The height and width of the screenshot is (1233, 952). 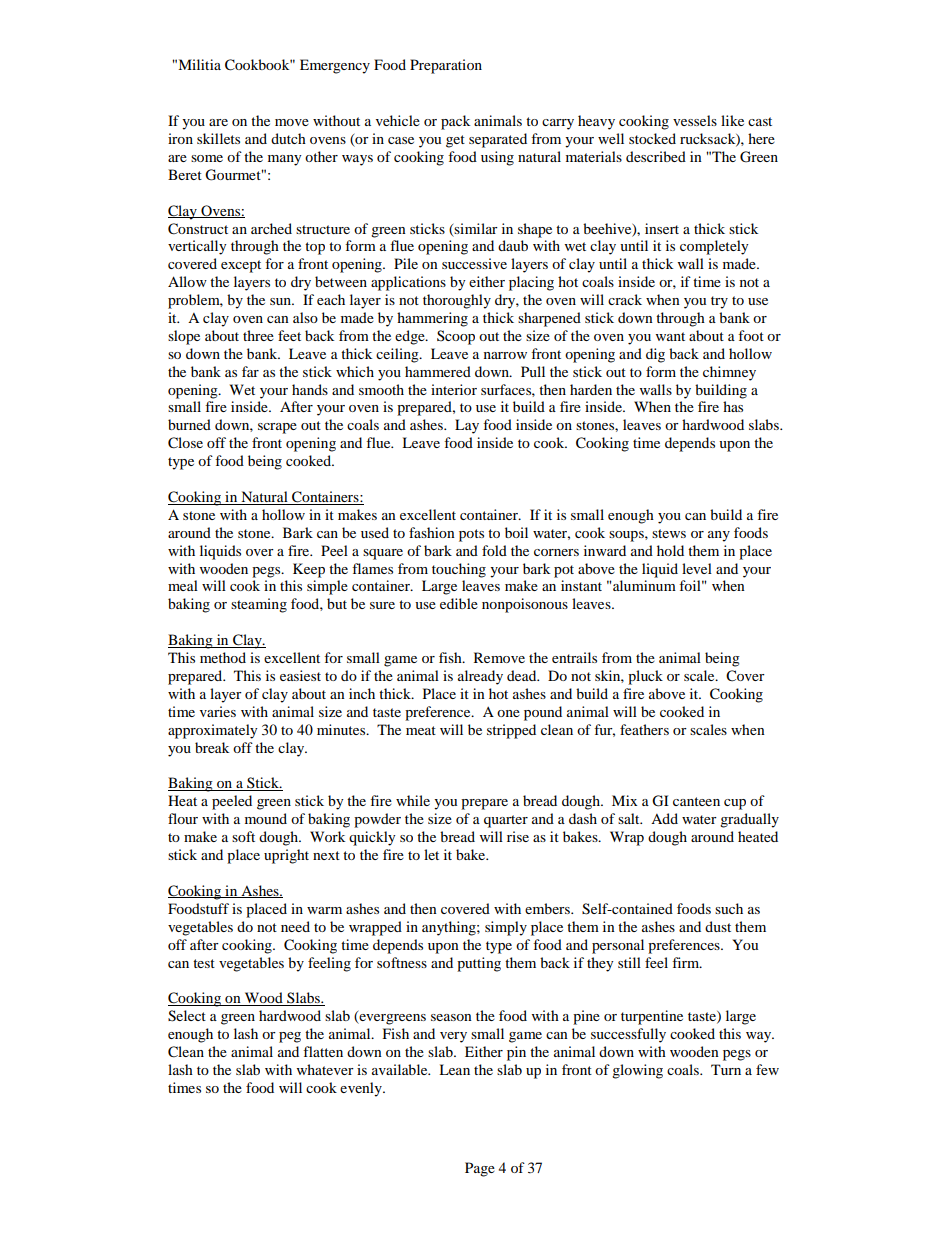 I want to click on Keep, so click(x=309, y=570).
